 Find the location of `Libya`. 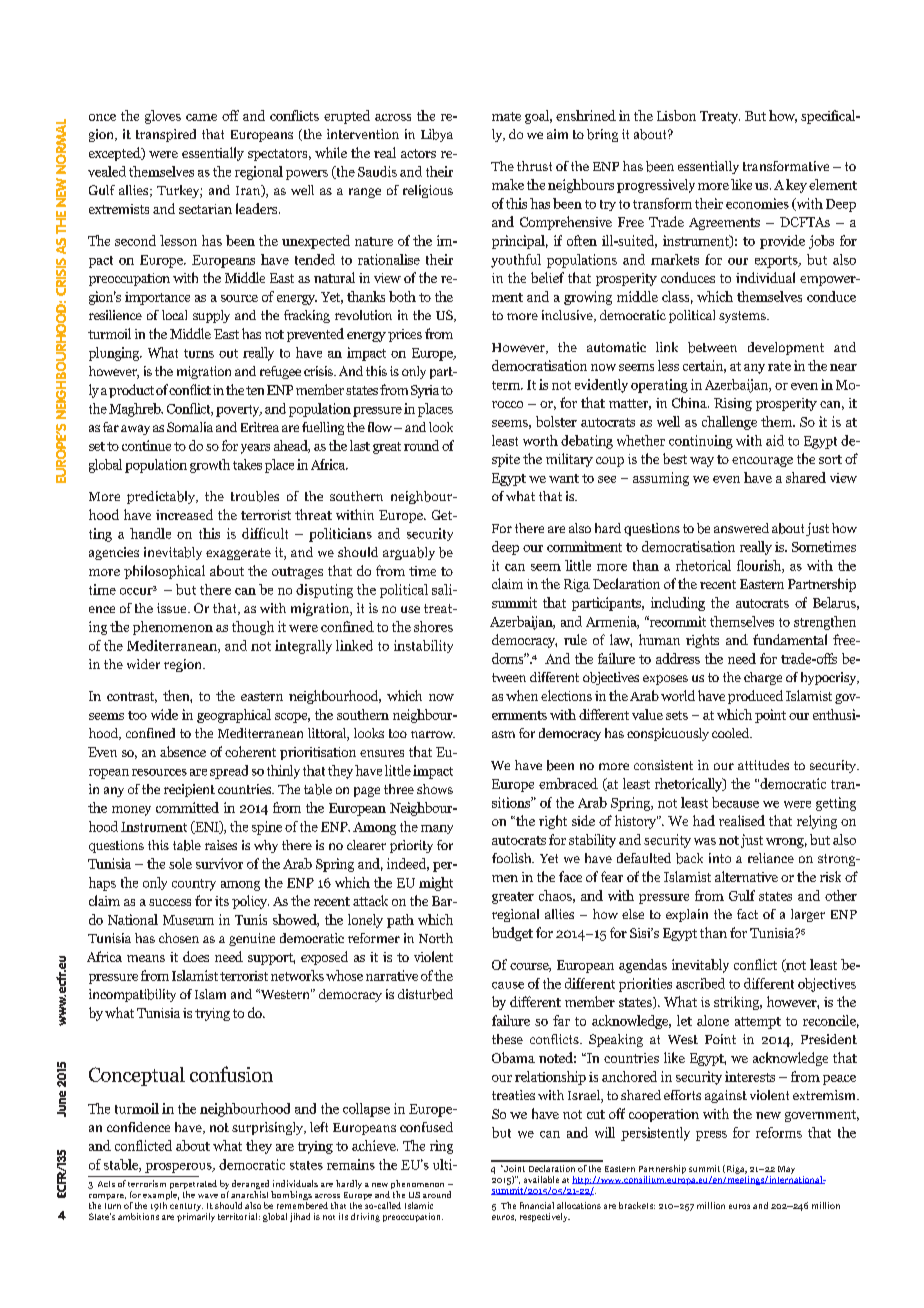

Libya is located at coordinates (437, 135).
